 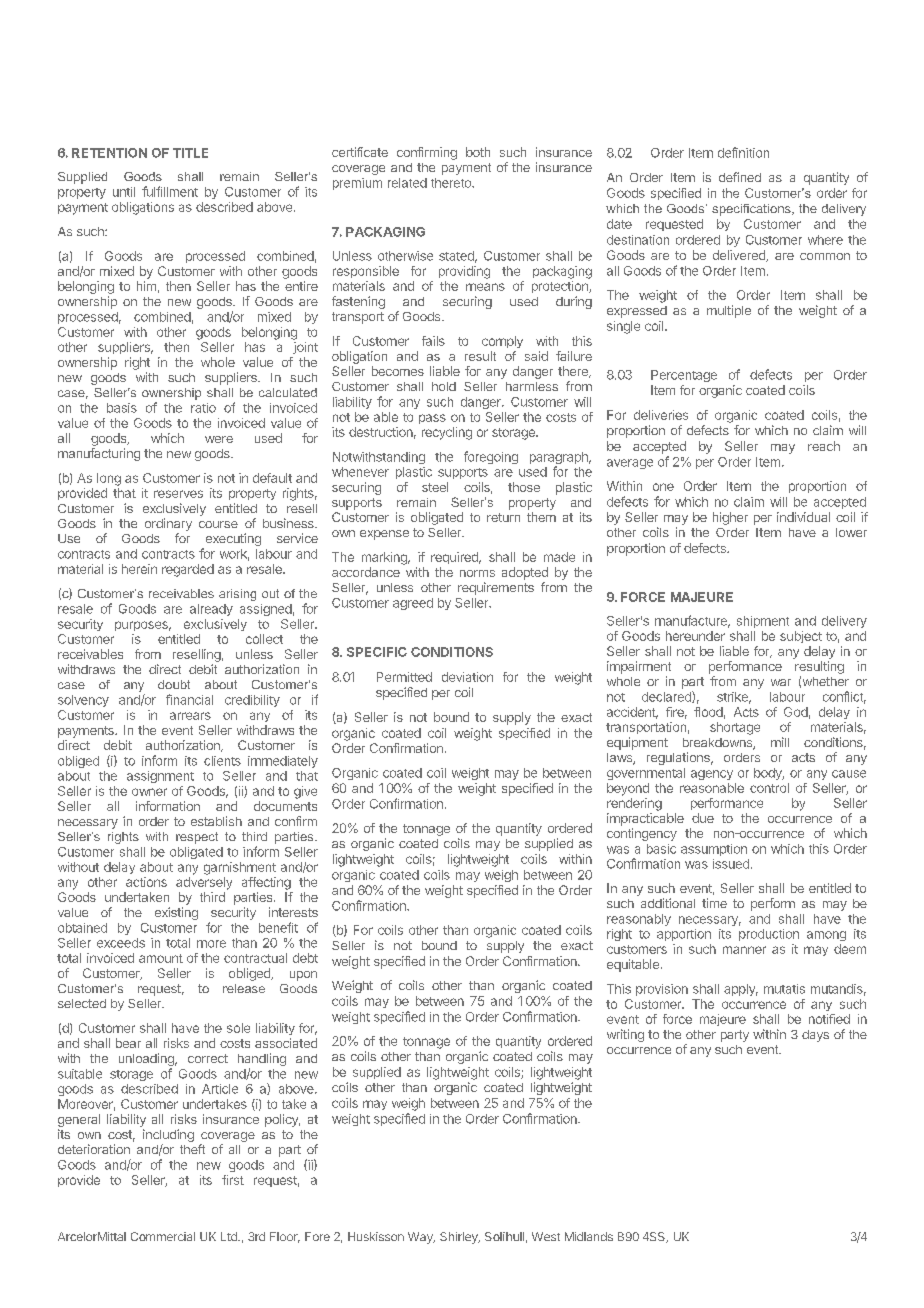 What do you see at coordinates (174, 684) in the screenshot?
I see `doubt` at bounding box center [174, 684].
